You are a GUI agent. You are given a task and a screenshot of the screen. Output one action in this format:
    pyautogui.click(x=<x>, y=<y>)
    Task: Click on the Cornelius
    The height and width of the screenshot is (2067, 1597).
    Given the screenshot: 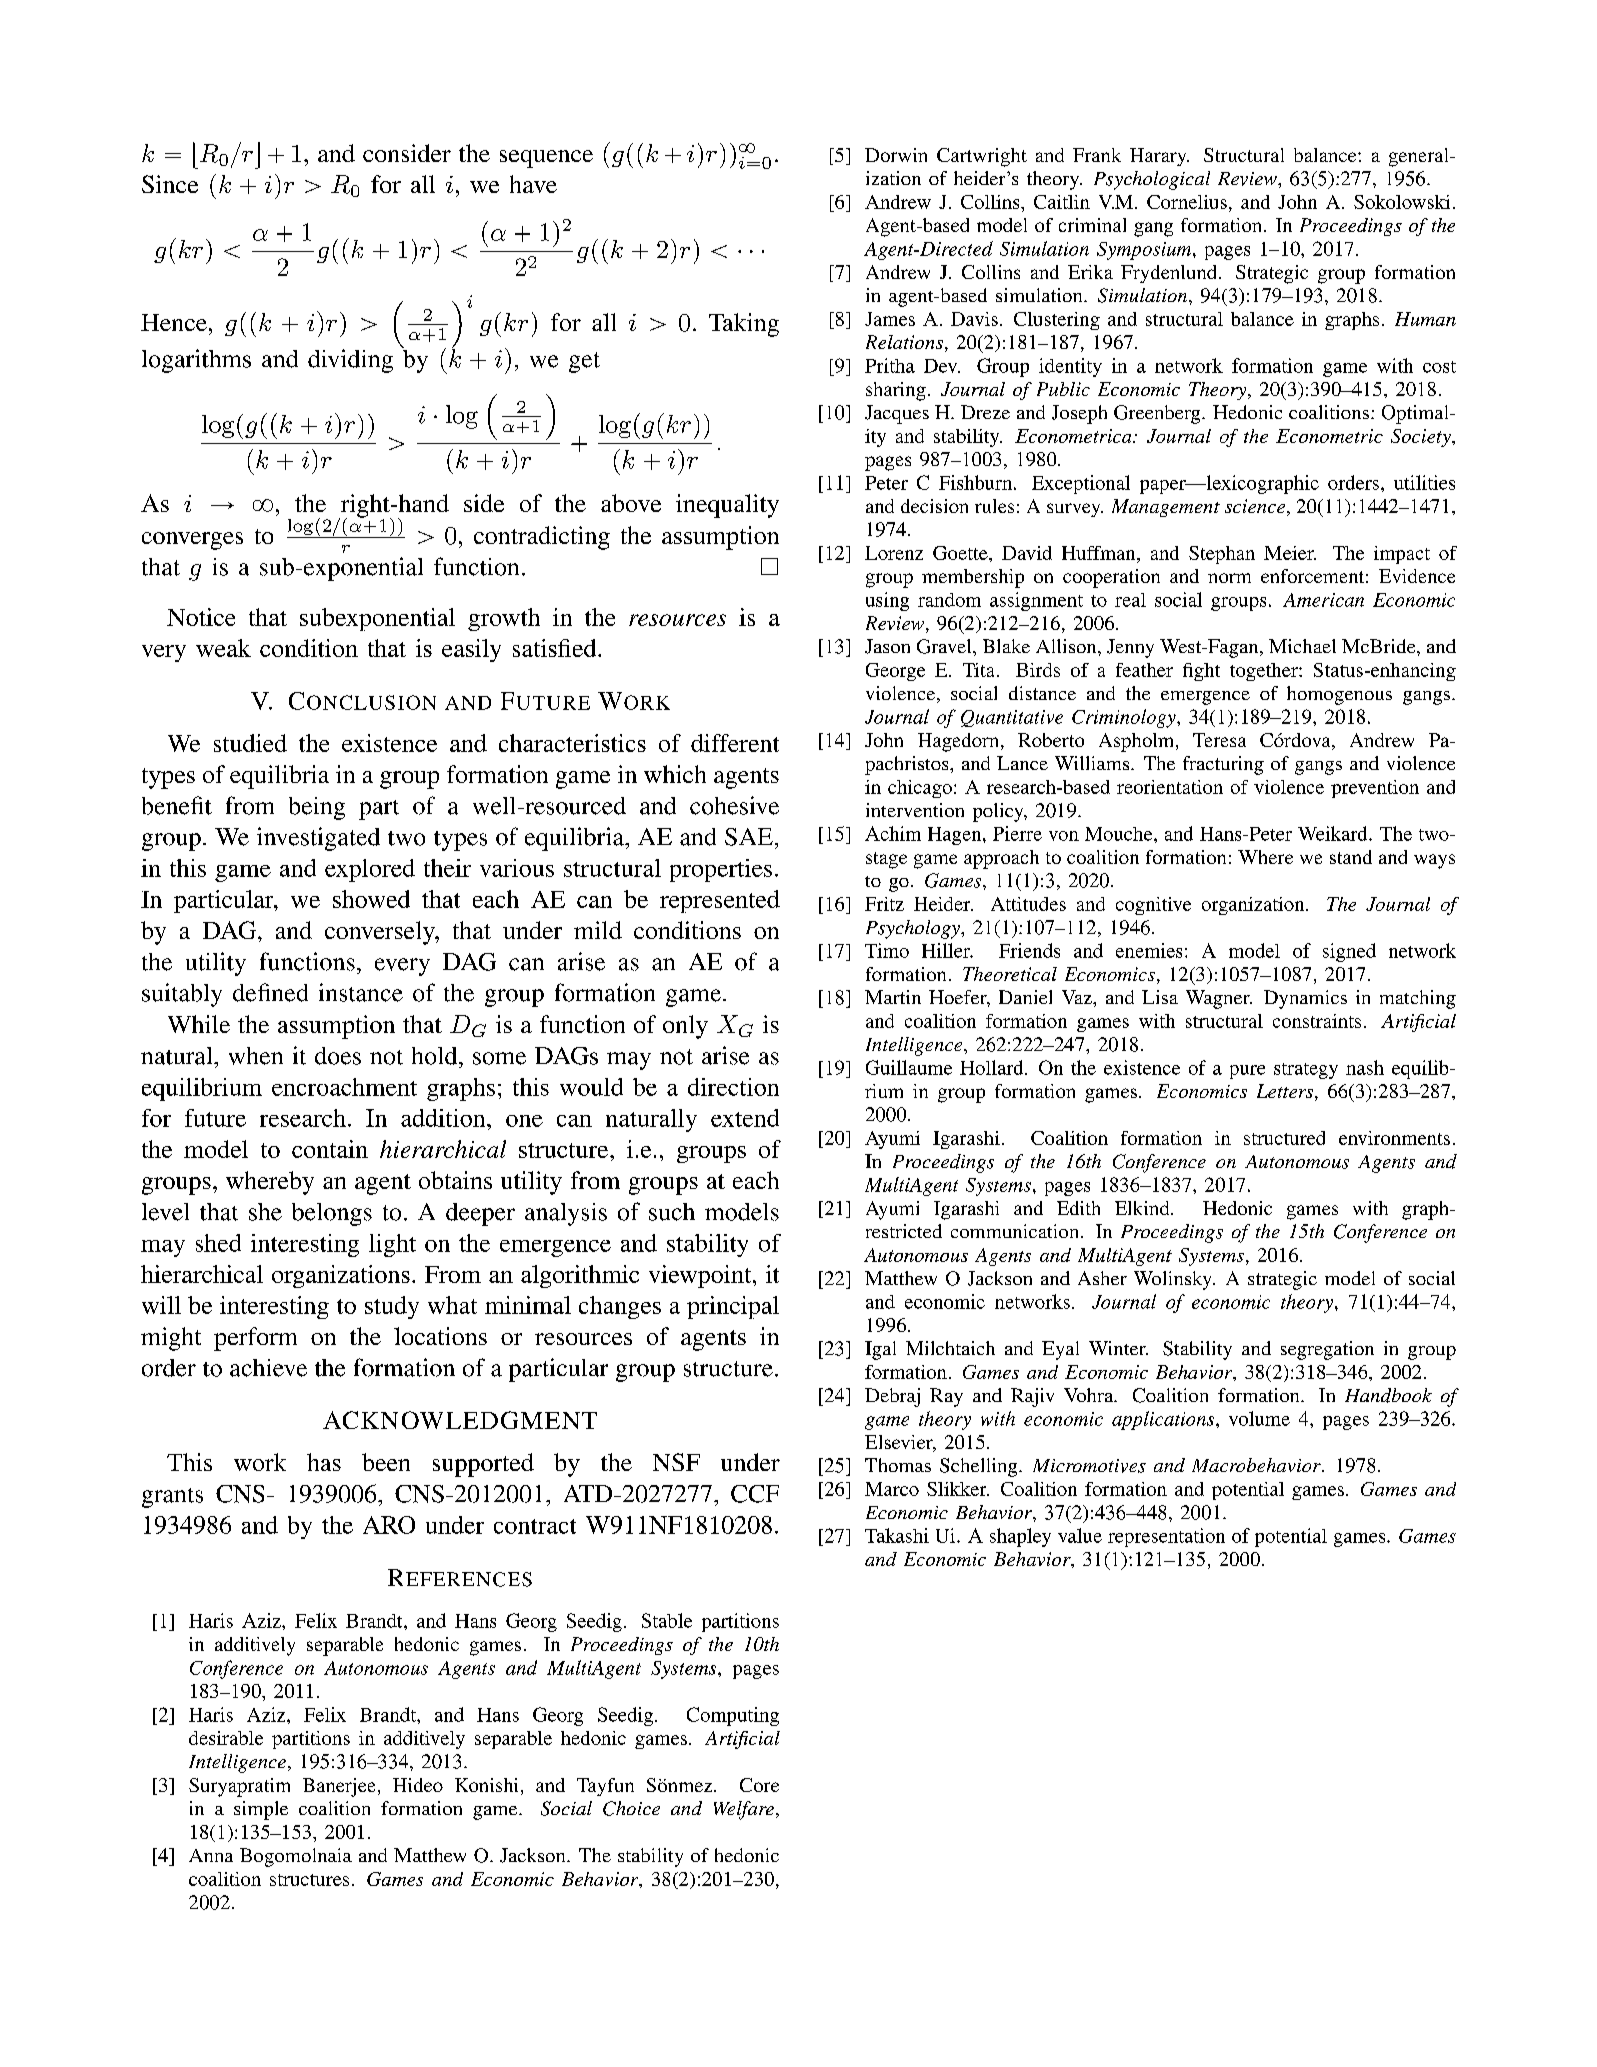 What is the action you would take?
    pyautogui.click(x=1187, y=202)
